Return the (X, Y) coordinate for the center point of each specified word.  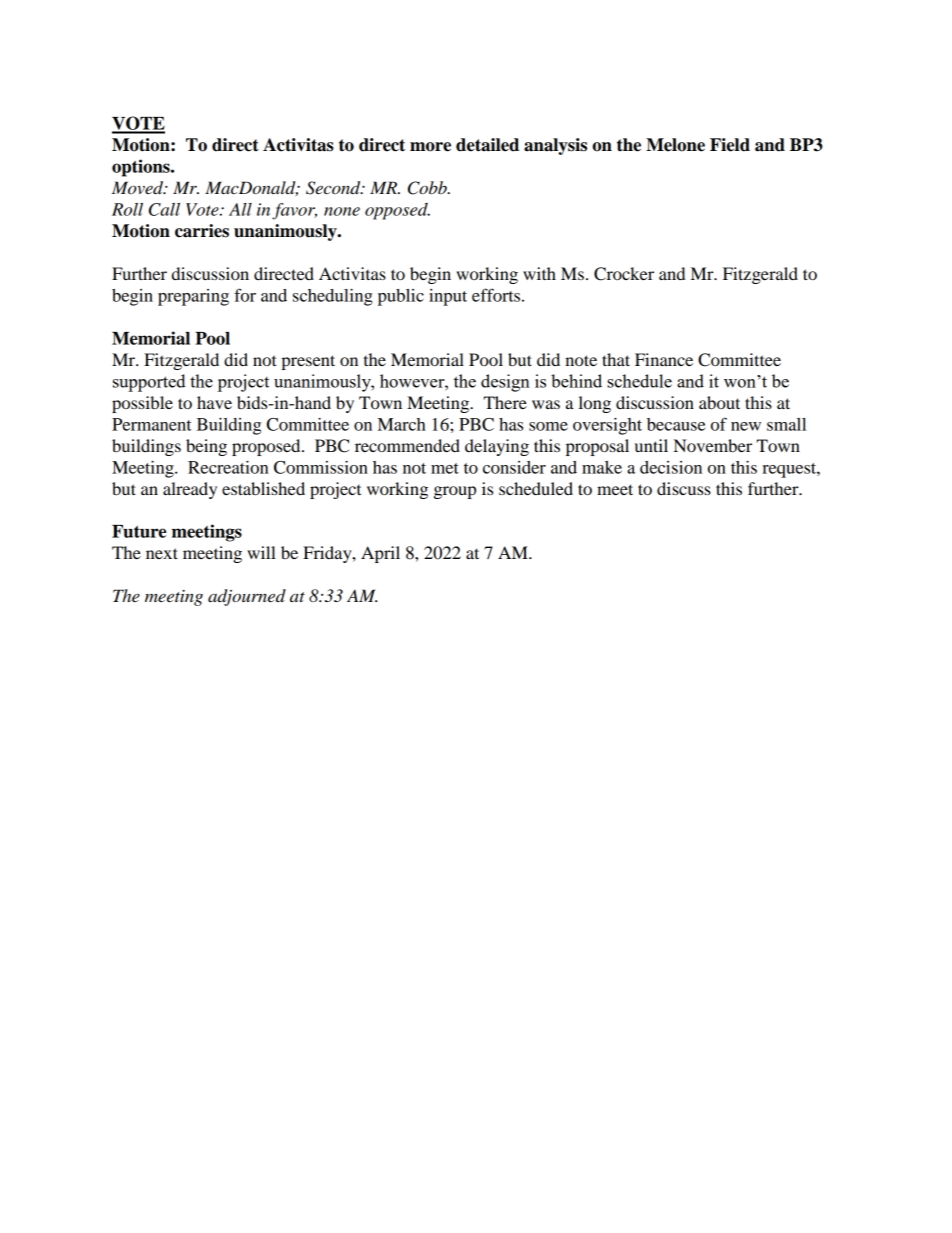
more (430, 147)
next (162, 553)
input (448, 297)
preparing (193, 297)
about (719, 402)
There (505, 402)
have (214, 402)
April (380, 554)
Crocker (624, 274)
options (142, 168)
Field (730, 145)
